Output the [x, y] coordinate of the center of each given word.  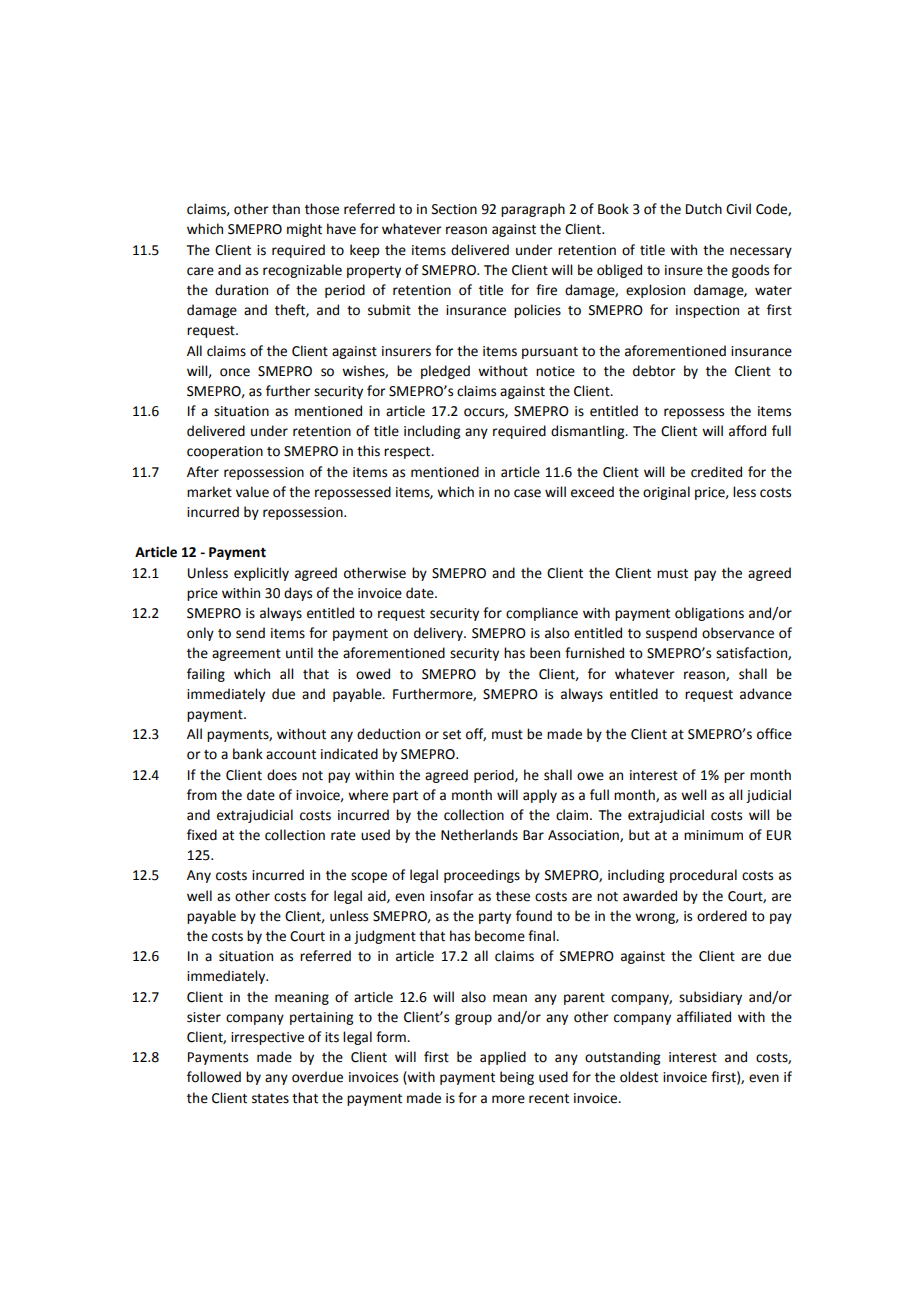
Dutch [704, 209]
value [252, 492]
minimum [713, 835]
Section [454, 209]
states [270, 1099]
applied [503, 1058]
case [527, 493]
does [282, 775]
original [666, 493]
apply [540, 796]
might [304, 230]
